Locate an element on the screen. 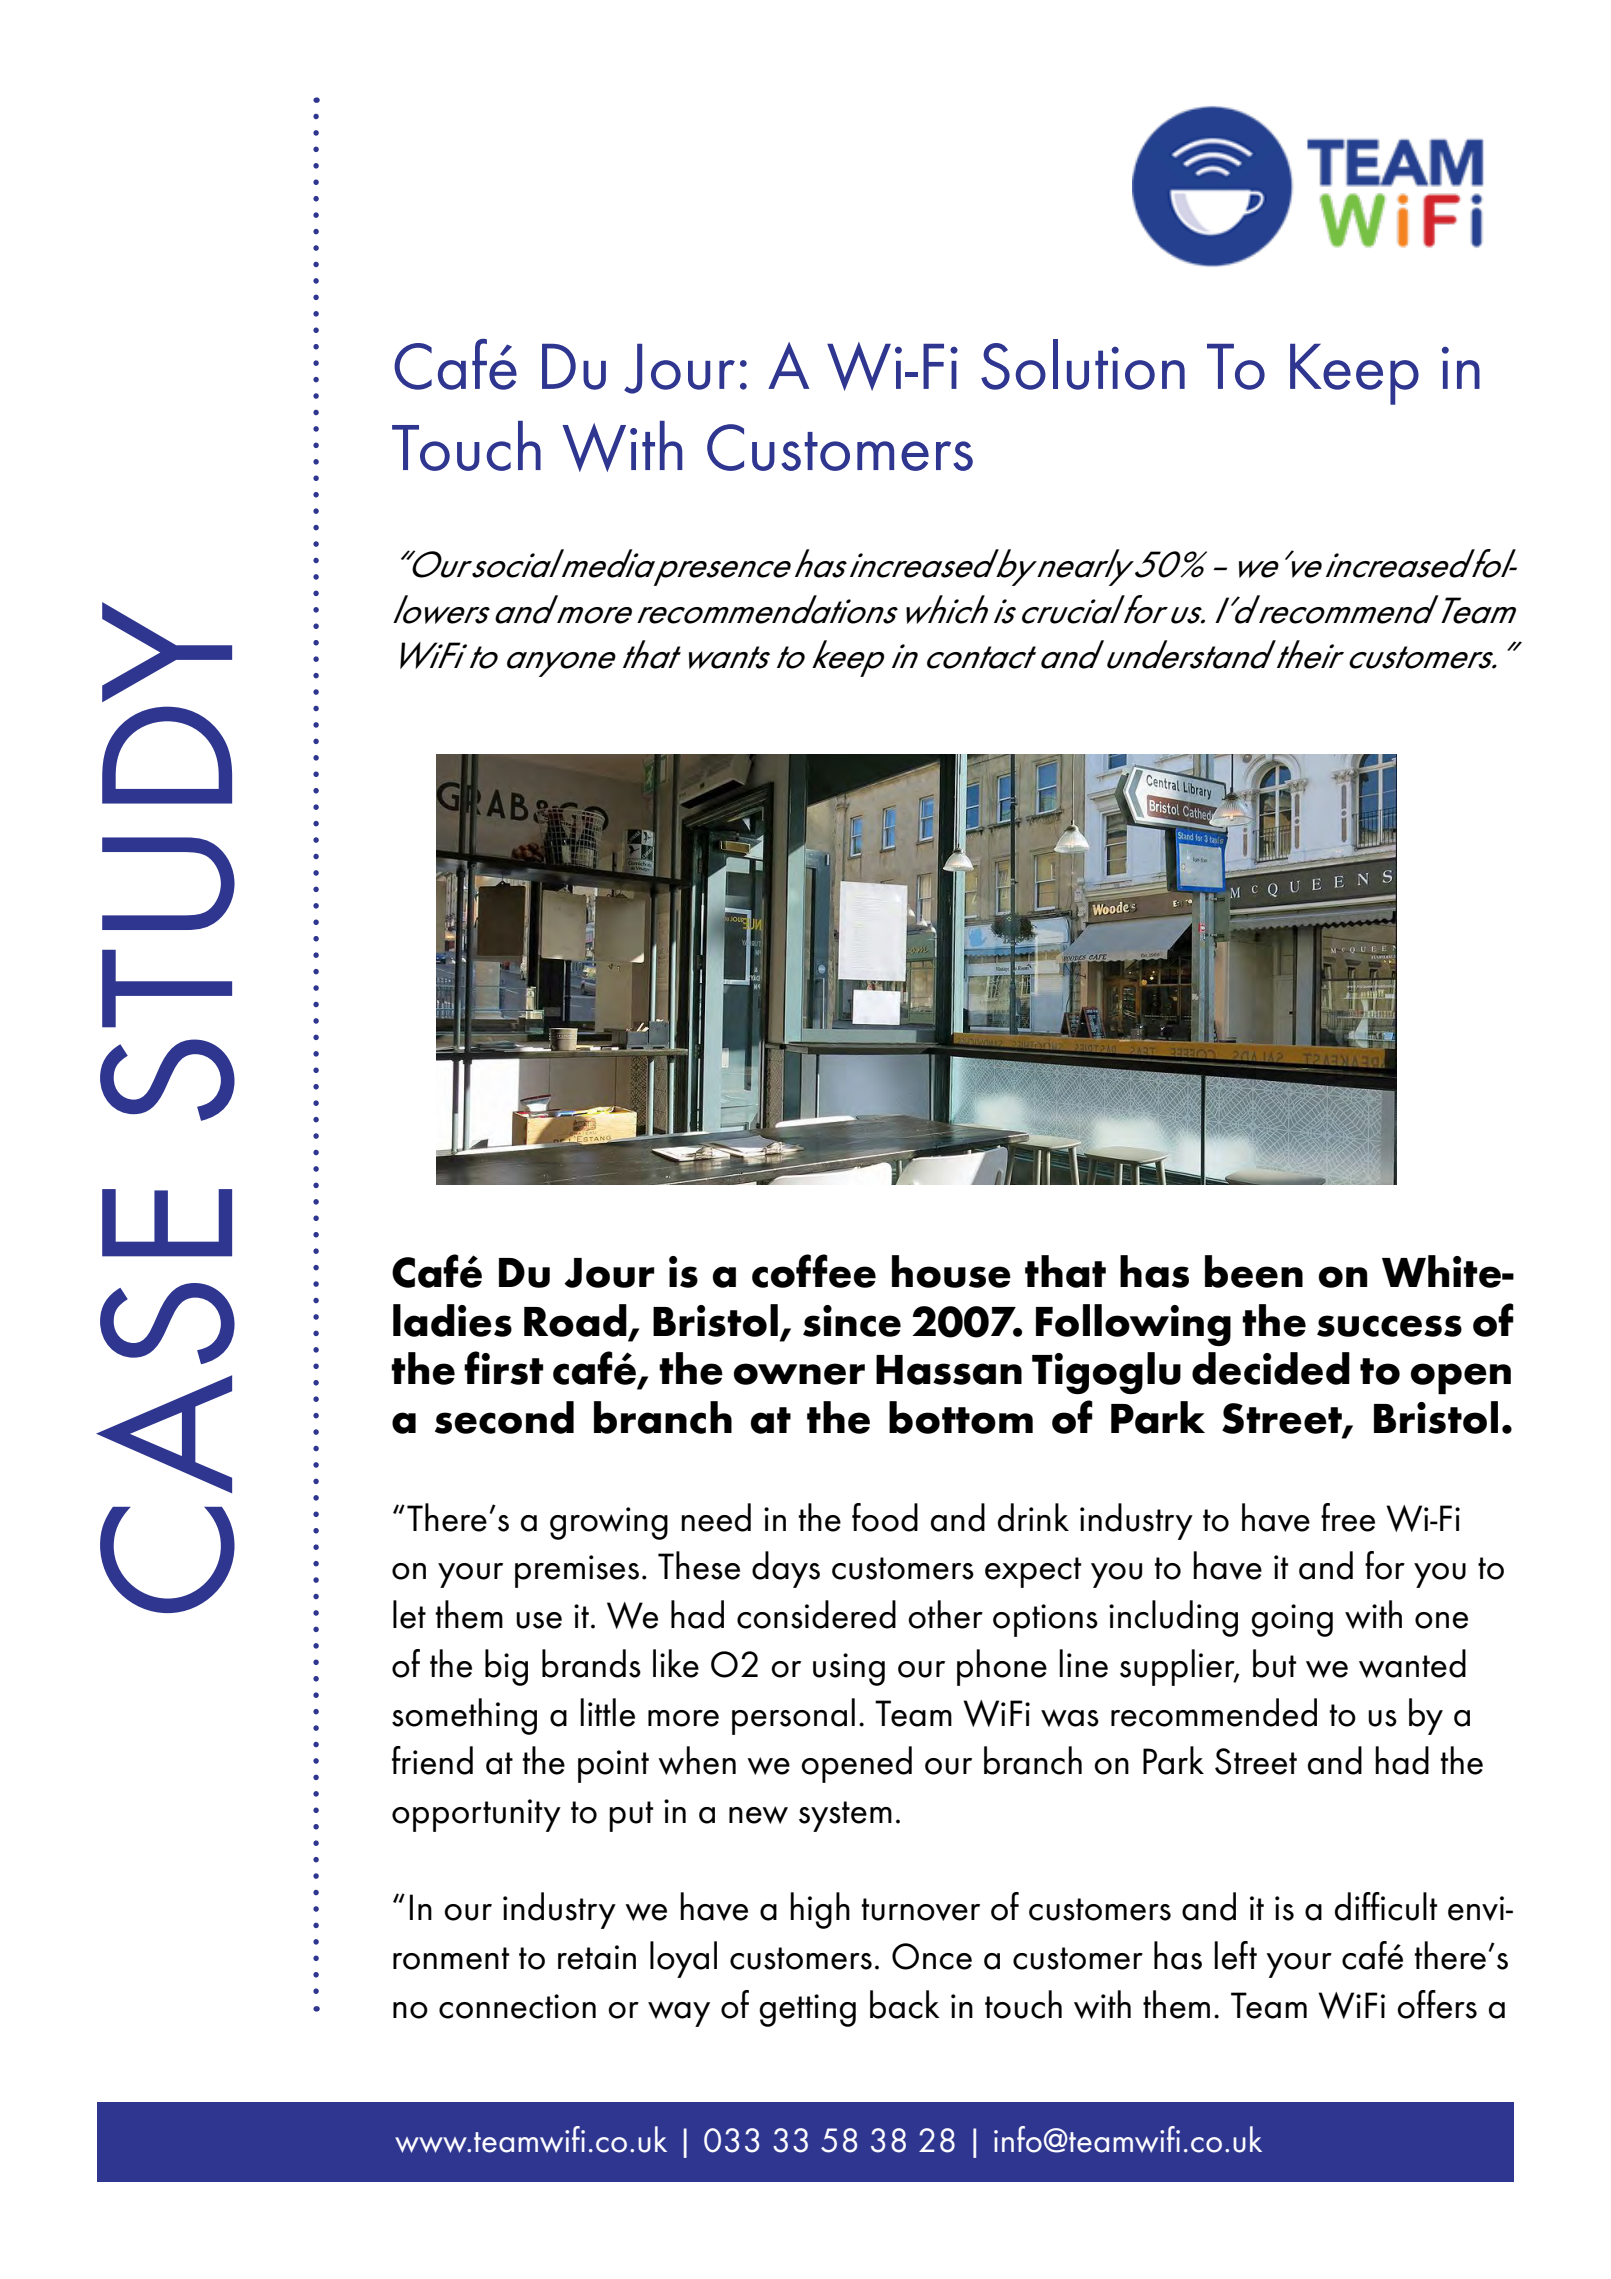 The width and height of the screenshot is (1611, 2279). house is located at coordinates (951, 1271).
